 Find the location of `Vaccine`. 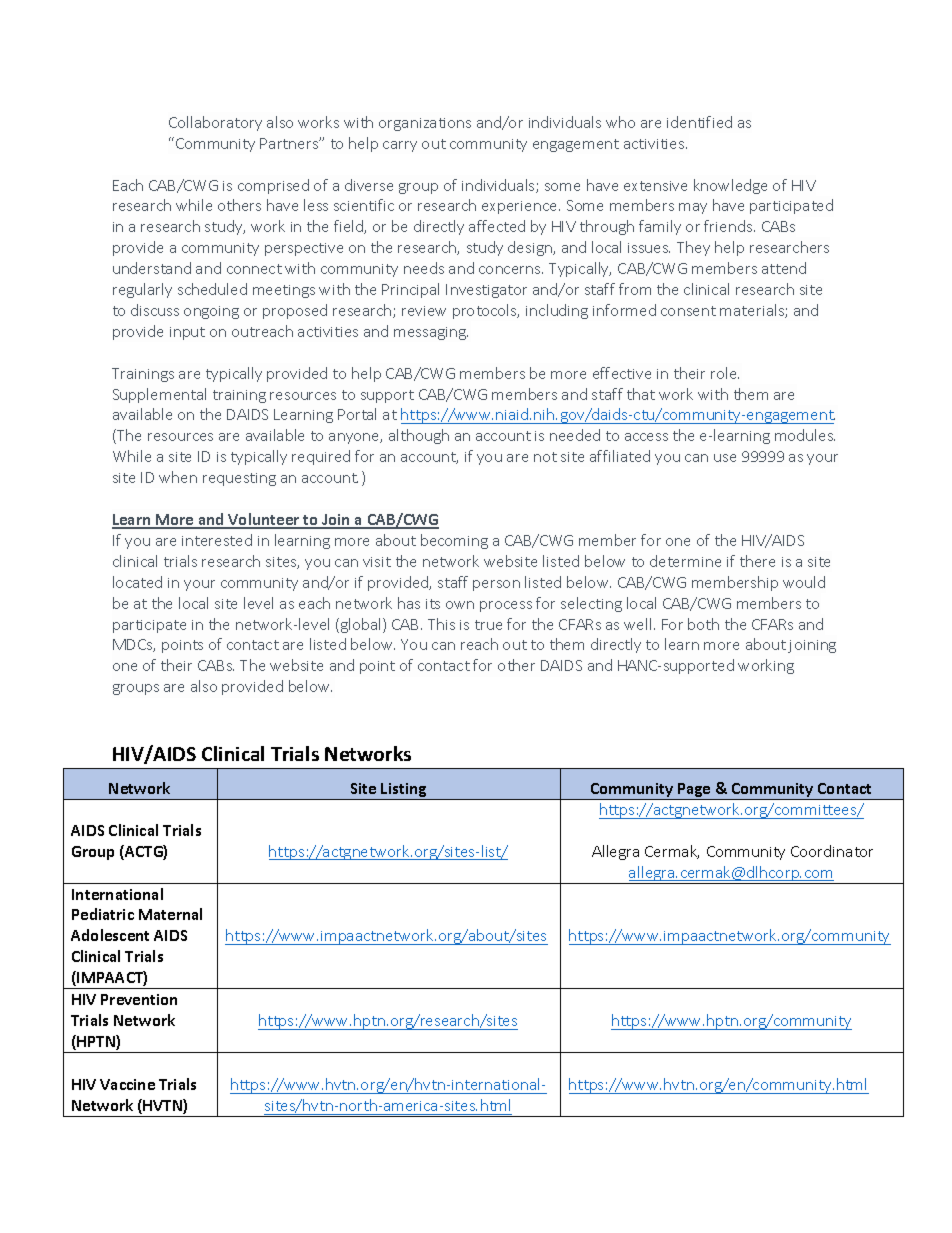

Vaccine is located at coordinates (127, 1084).
